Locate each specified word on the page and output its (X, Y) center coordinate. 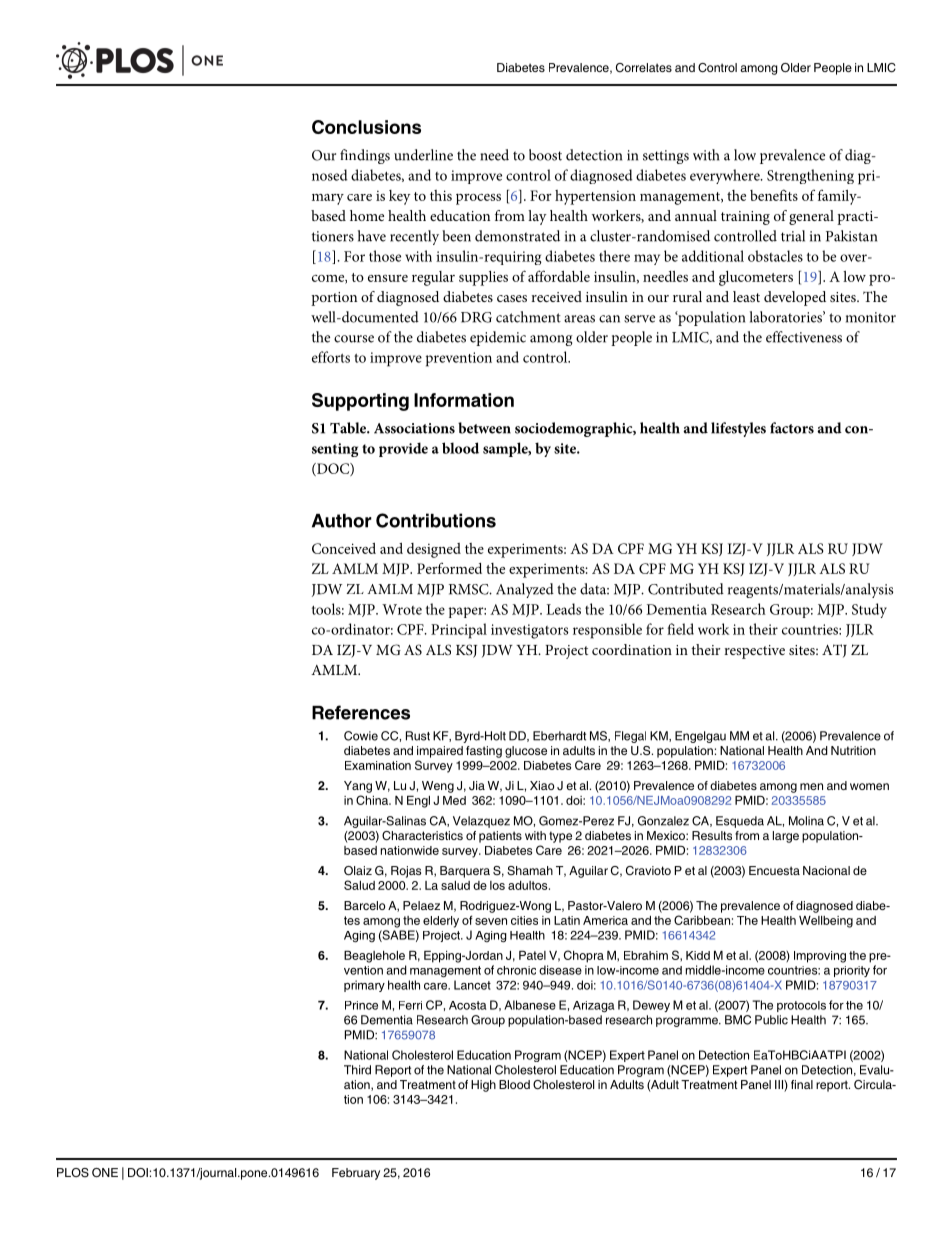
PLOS (73, 1173)
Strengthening (810, 176)
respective (754, 652)
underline (423, 155)
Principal (459, 631)
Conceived (344, 548)
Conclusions (366, 127)
